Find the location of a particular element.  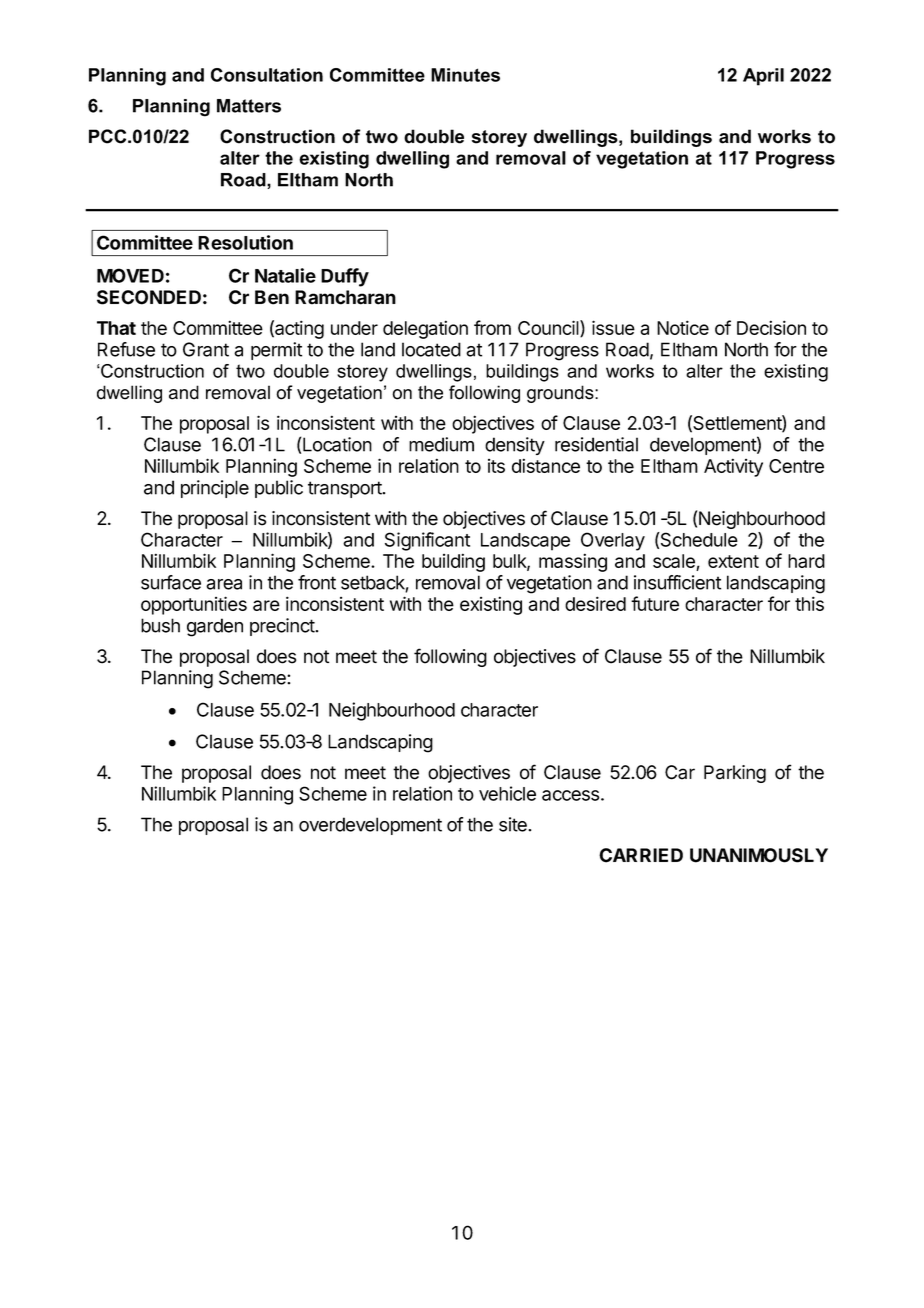

principle is located at coordinates (215, 489).
